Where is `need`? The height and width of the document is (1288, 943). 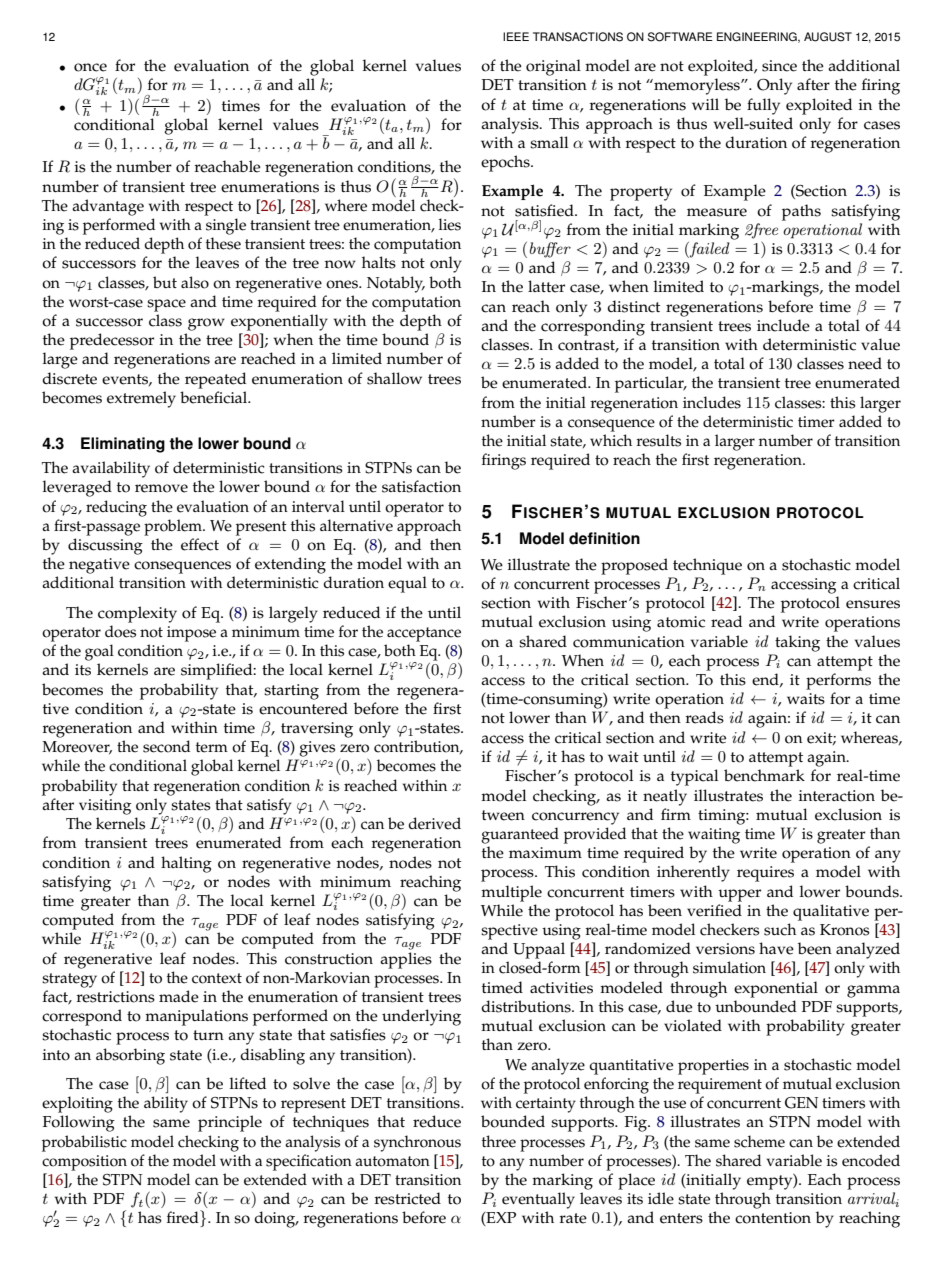 need is located at coordinates (865, 363).
